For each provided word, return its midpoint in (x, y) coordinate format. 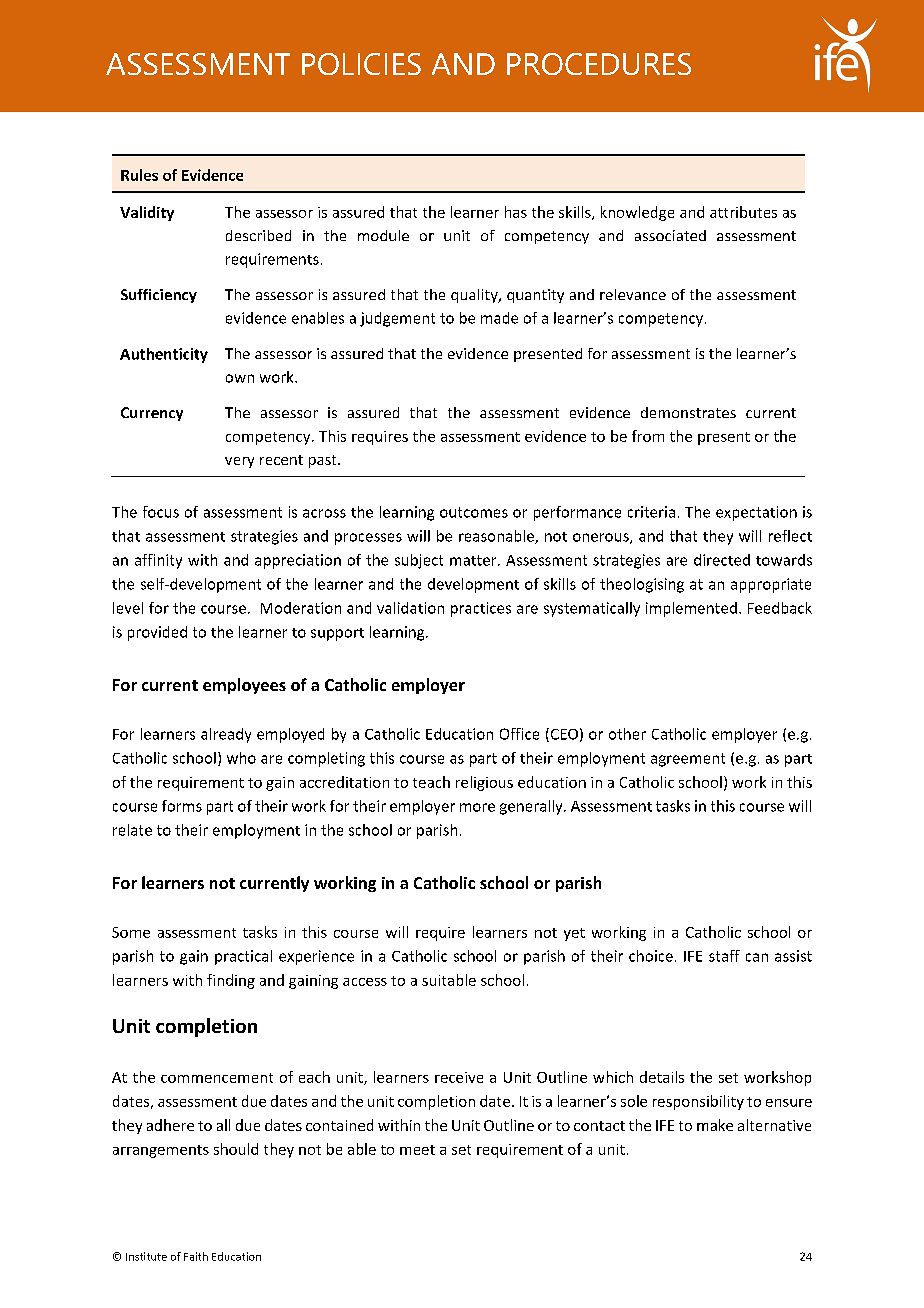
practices (481, 609)
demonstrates (688, 412)
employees (244, 686)
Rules (139, 175)
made (499, 318)
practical (243, 957)
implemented (691, 609)
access (365, 982)
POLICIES (361, 64)
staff (724, 956)
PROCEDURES (599, 64)
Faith (196, 1256)
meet (417, 1150)
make (715, 1125)
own (240, 378)
